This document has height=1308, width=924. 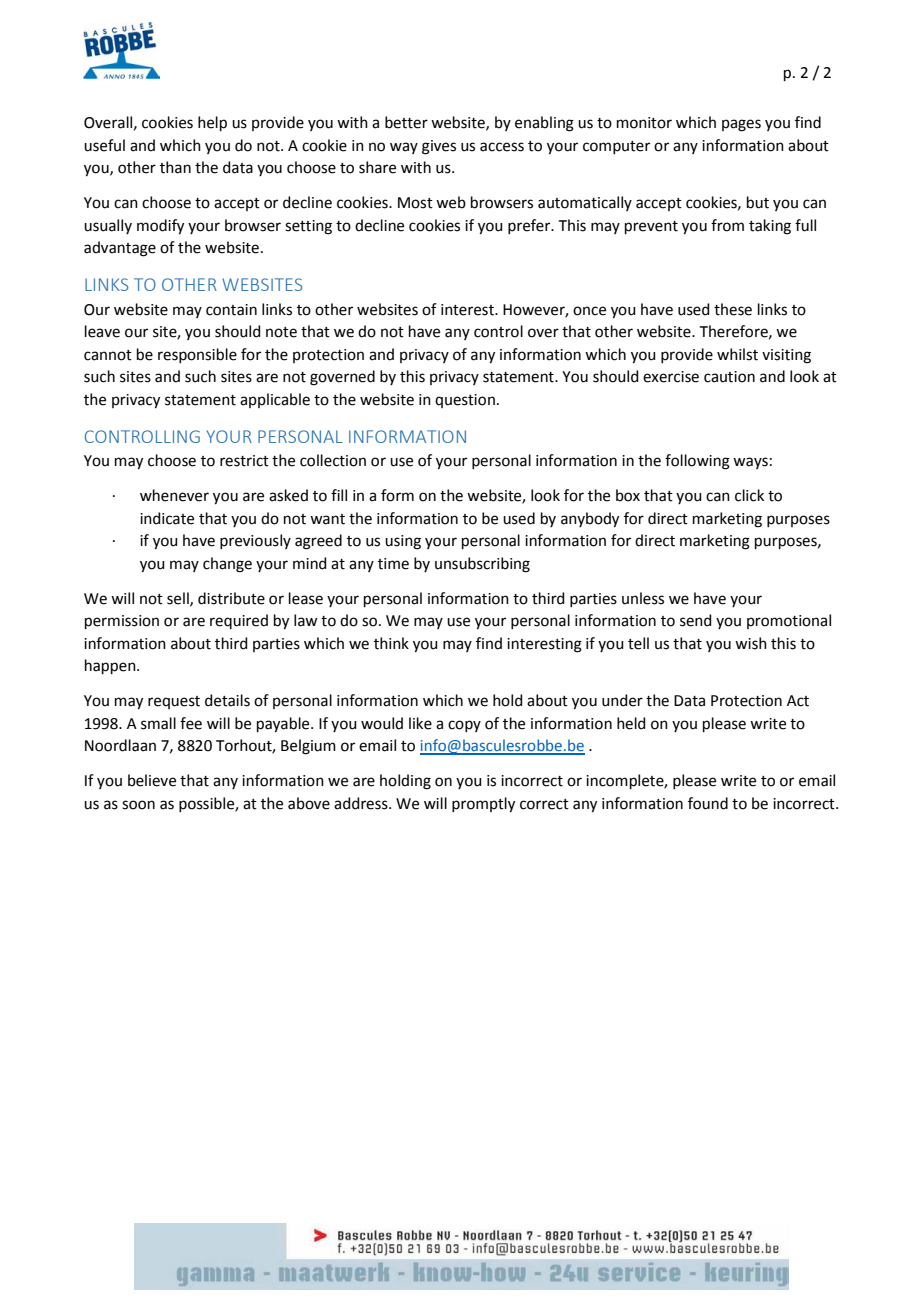 I want to click on responsible, so click(x=197, y=355).
